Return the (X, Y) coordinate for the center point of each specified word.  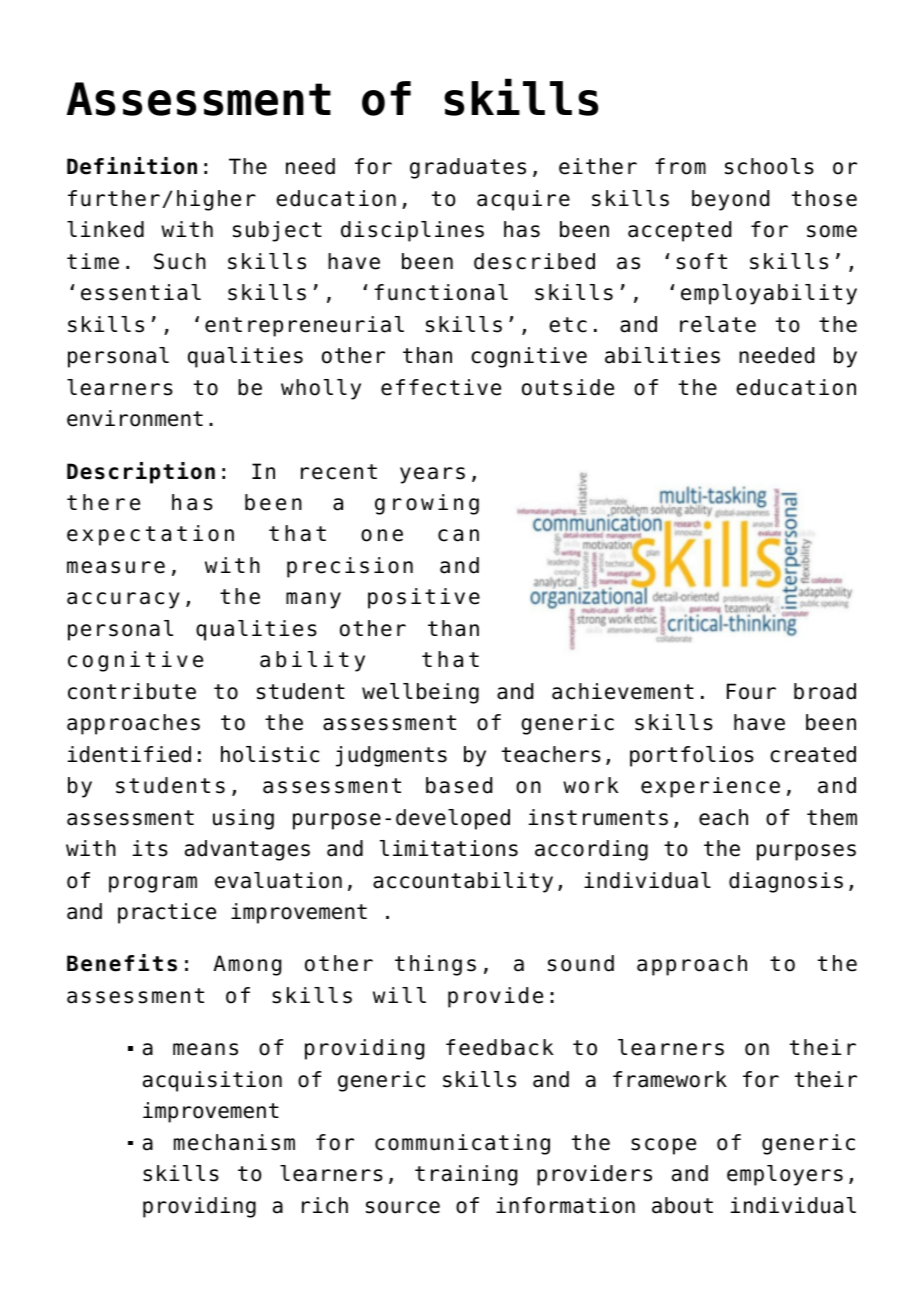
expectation (150, 535)
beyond (730, 200)
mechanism (234, 1142)
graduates (468, 168)
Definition (132, 166)
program (153, 884)
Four (751, 691)
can (458, 535)
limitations (449, 848)
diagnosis (786, 882)
